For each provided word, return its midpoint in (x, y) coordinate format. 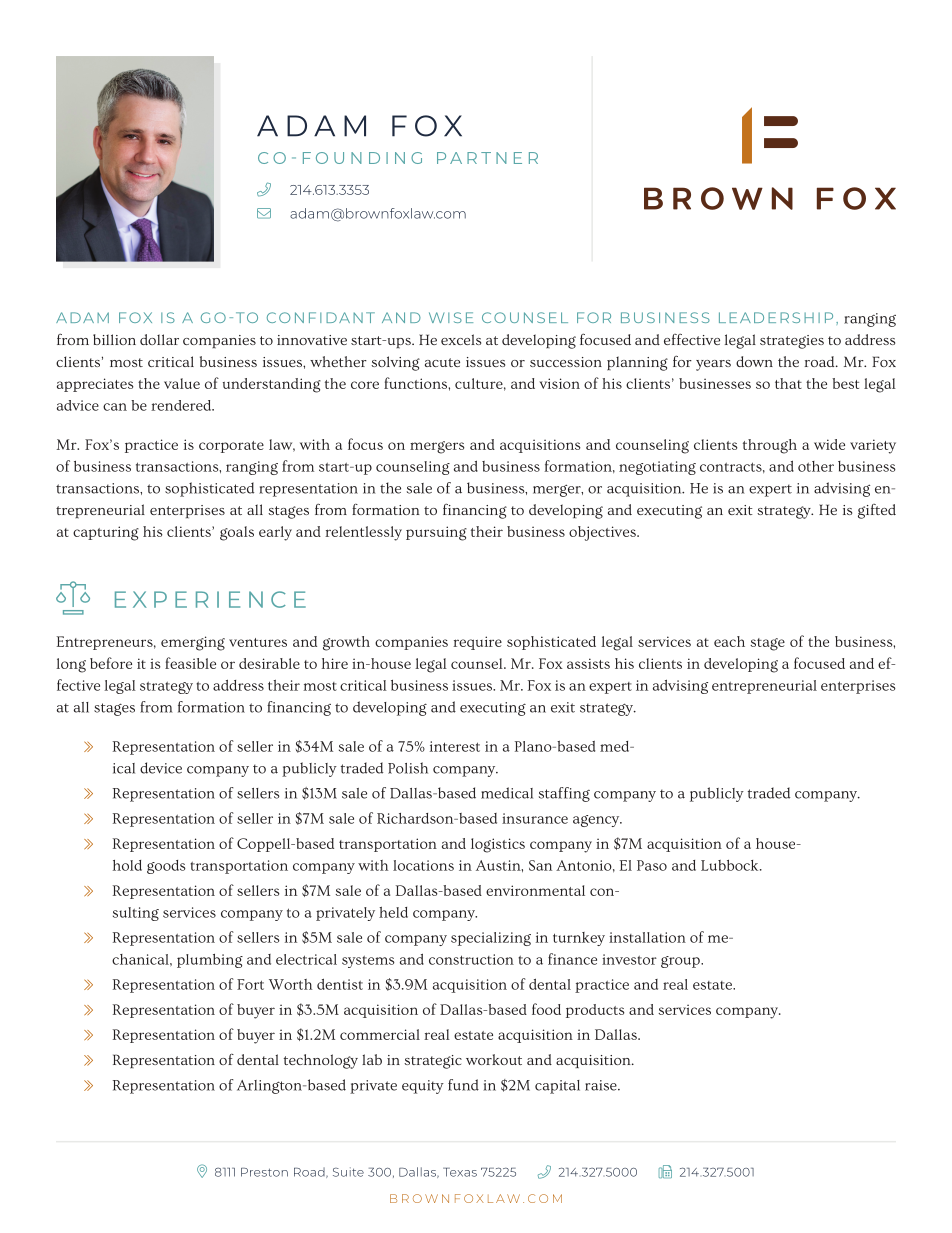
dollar (159, 339)
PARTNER (487, 158)
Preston (264, 1172)
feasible (190, 663)
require (477, 643)
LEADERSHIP (776, 317)
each (729, 641)
